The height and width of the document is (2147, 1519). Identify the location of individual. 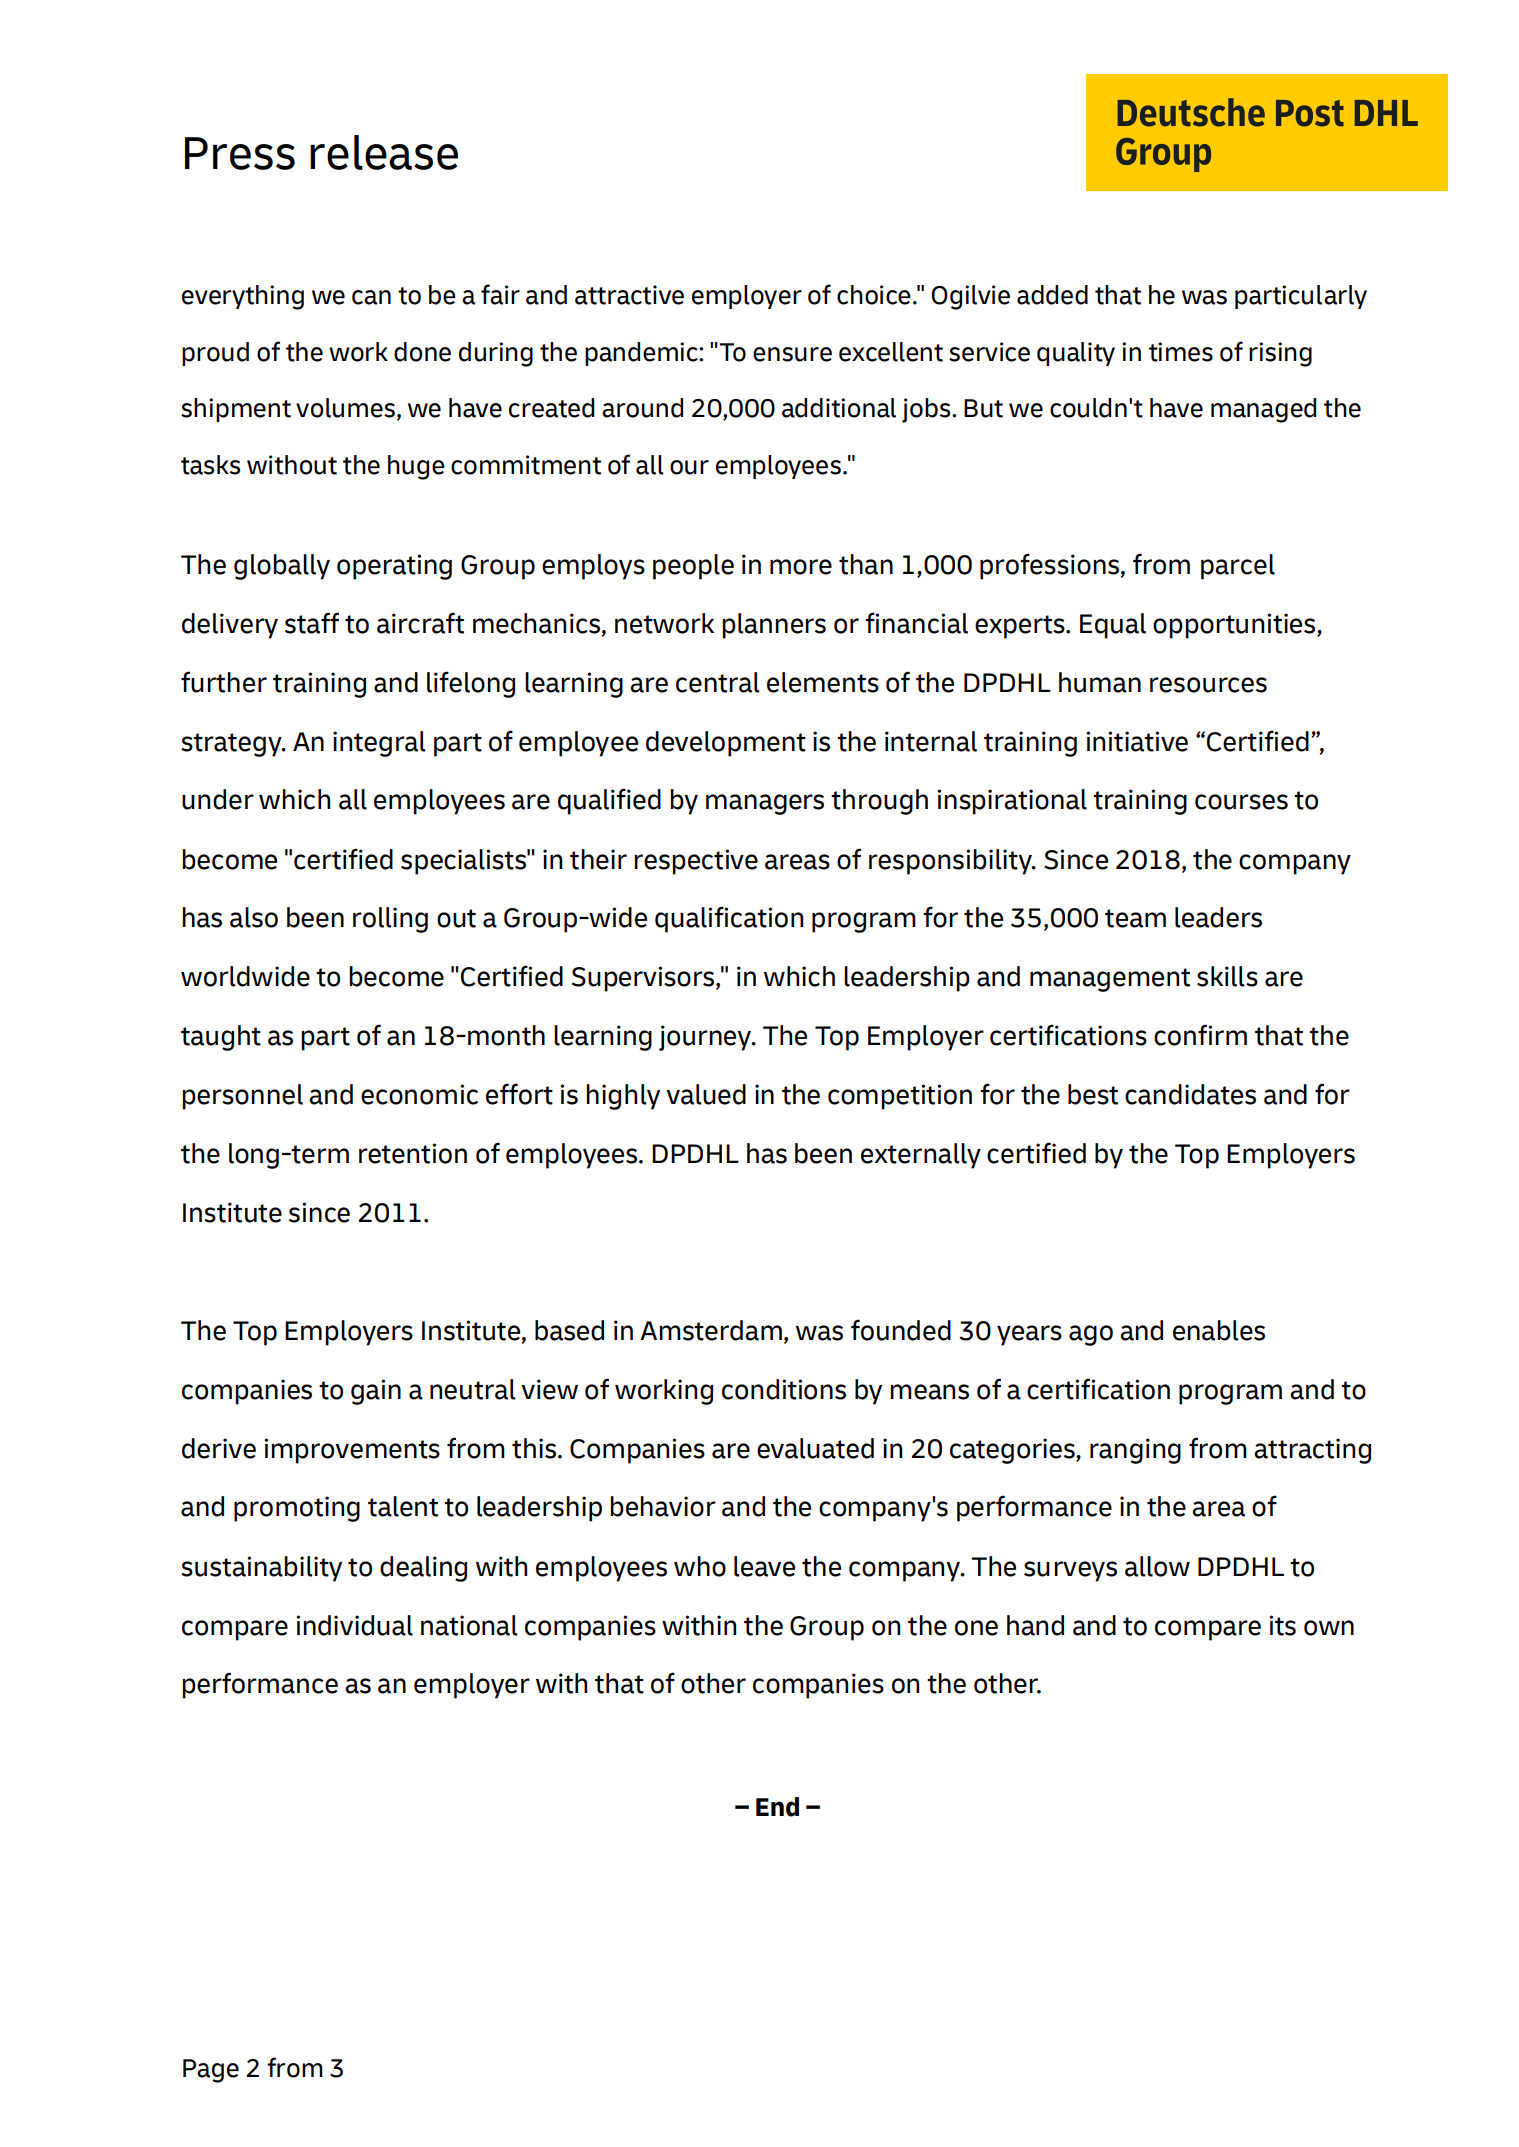
(354, 1625).
